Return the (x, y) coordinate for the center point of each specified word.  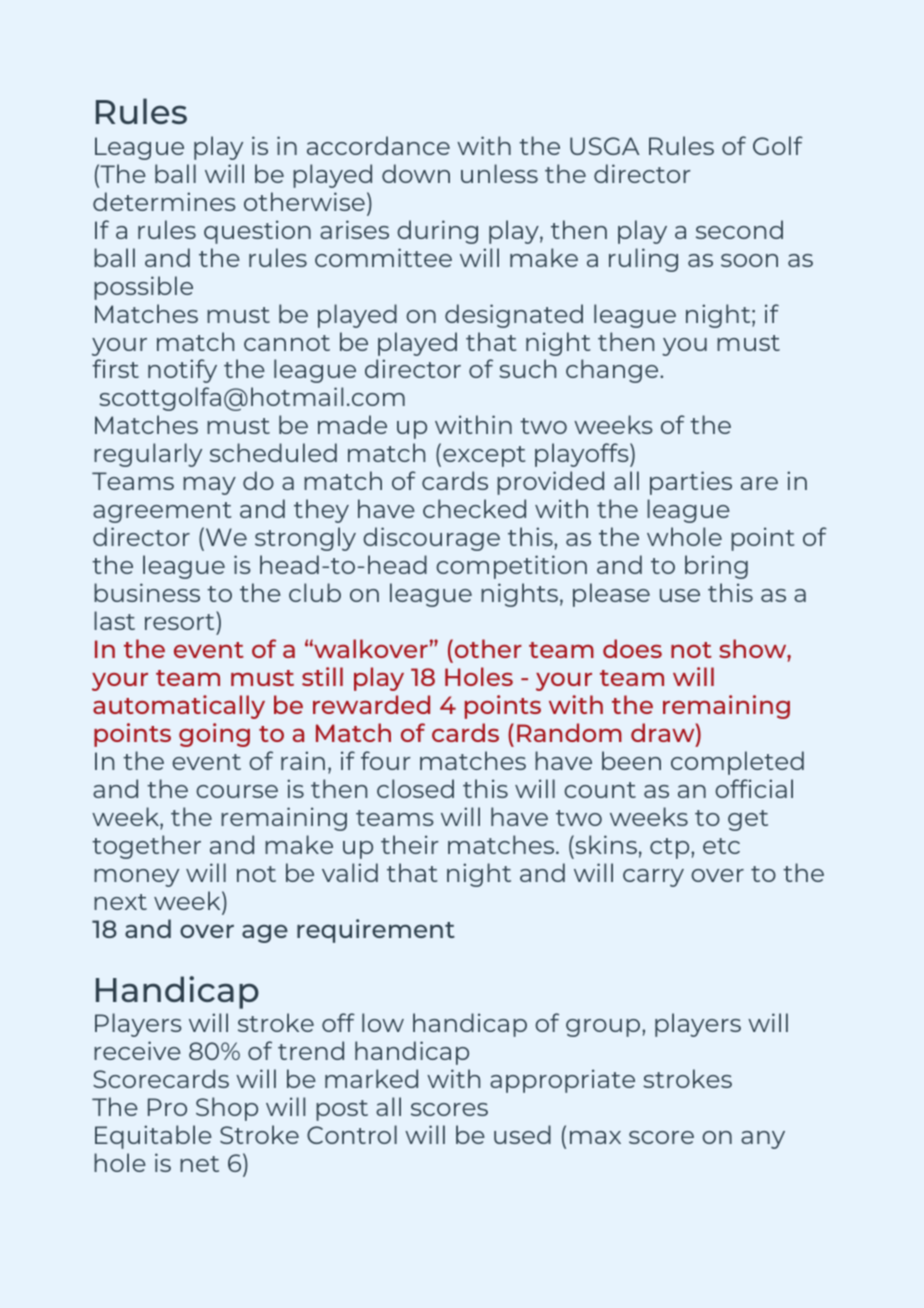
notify (182, 371)
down (416, 173)
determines (164, 201)
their (410, 844)
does (632, 648)
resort (181, 621)
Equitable (153, 1137)
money (136, 878)
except (484, 456)
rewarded (371, 704)
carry (653, 878)
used (522, 1134)
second (739, 229)
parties (691, 483)
